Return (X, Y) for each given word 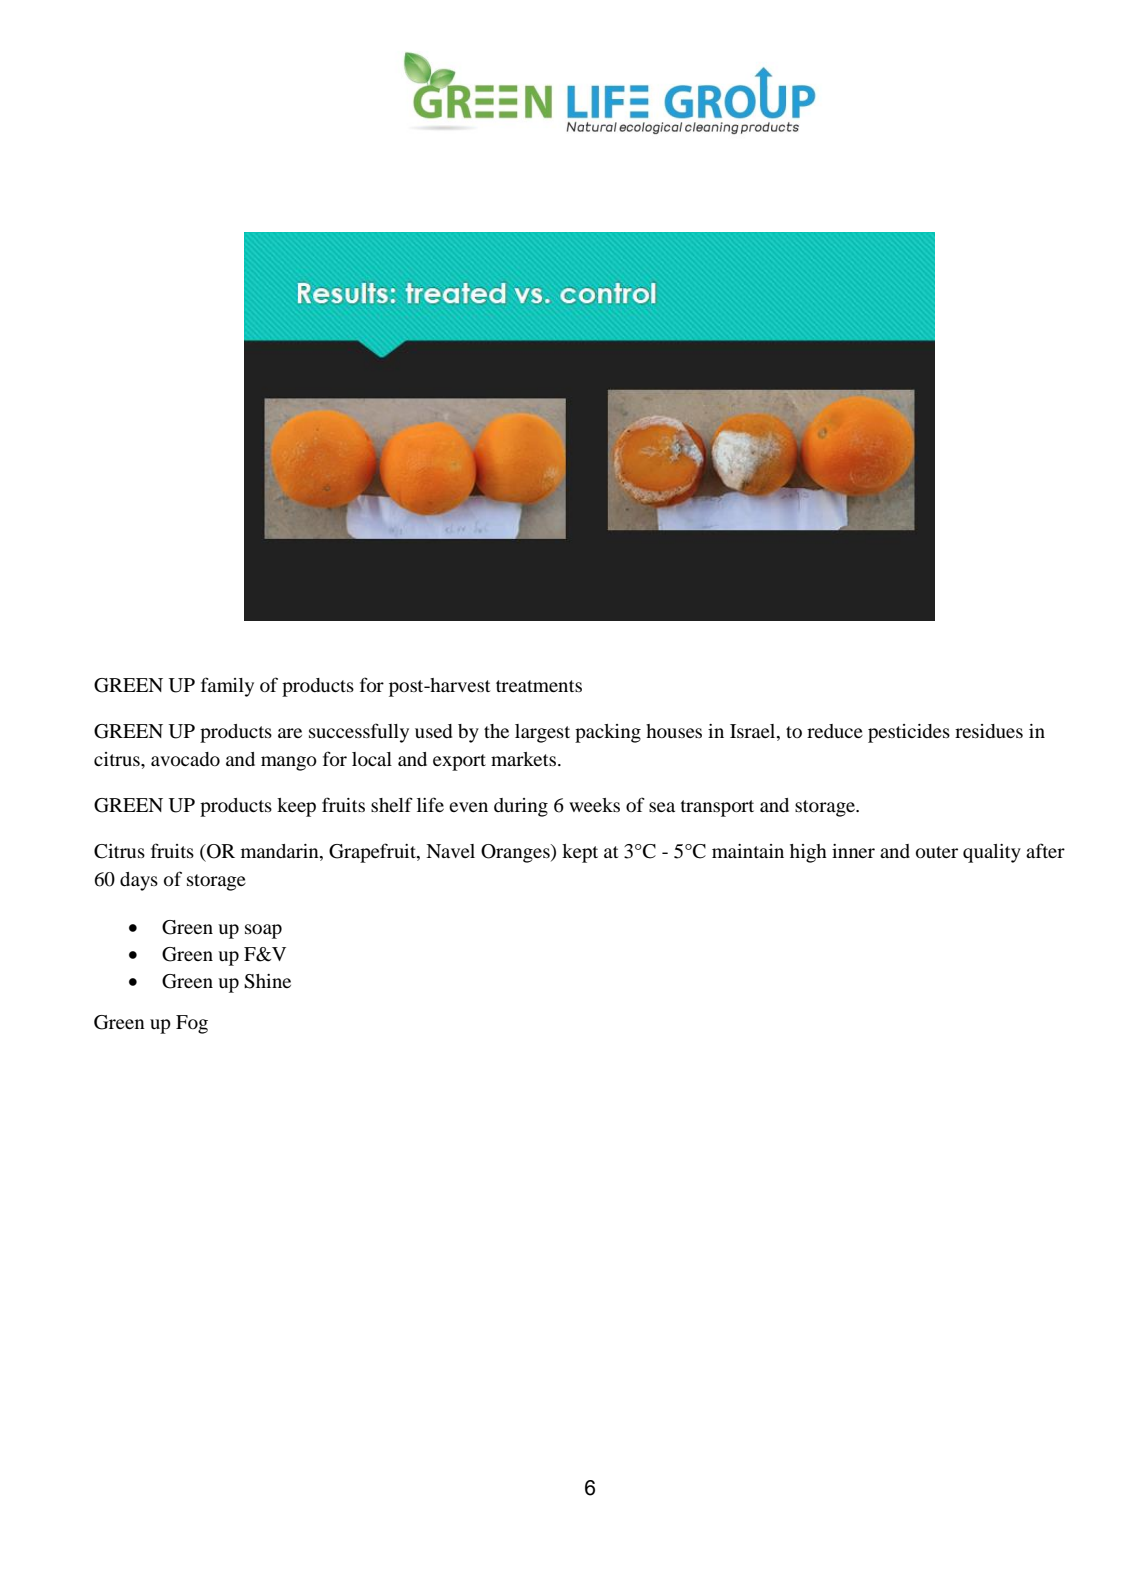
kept (580, 853)
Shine (267, 981)
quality (992, 853)
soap (263, 931)
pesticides (909, 733)
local (372, 759)
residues (989, 731)
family (227, 687)
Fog (192, 1024)
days (139, 881)
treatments (539, 686)
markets (525, 759)
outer (937, 852)
